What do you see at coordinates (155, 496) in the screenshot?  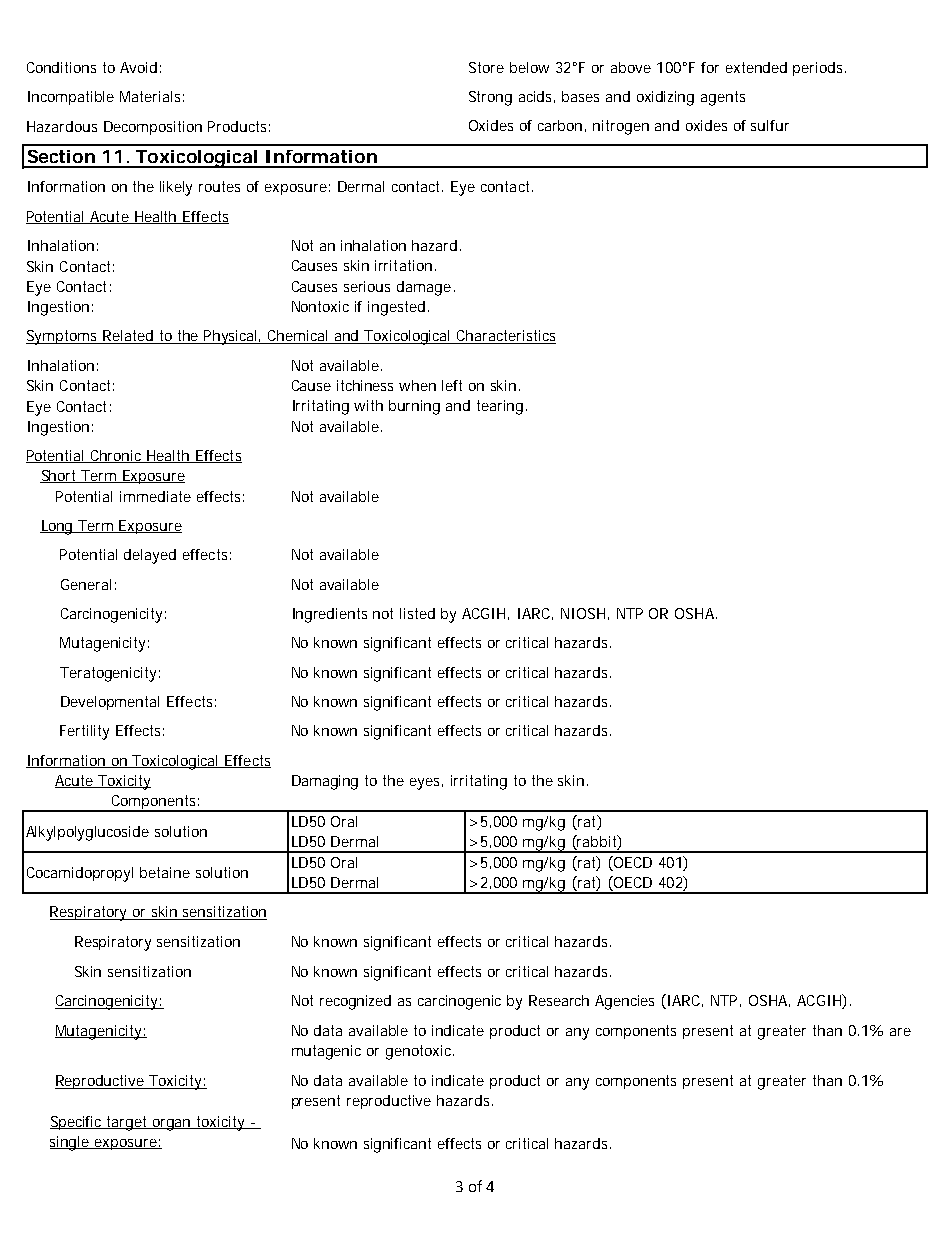 I see `immediate` at bounding box center [155, 496].
